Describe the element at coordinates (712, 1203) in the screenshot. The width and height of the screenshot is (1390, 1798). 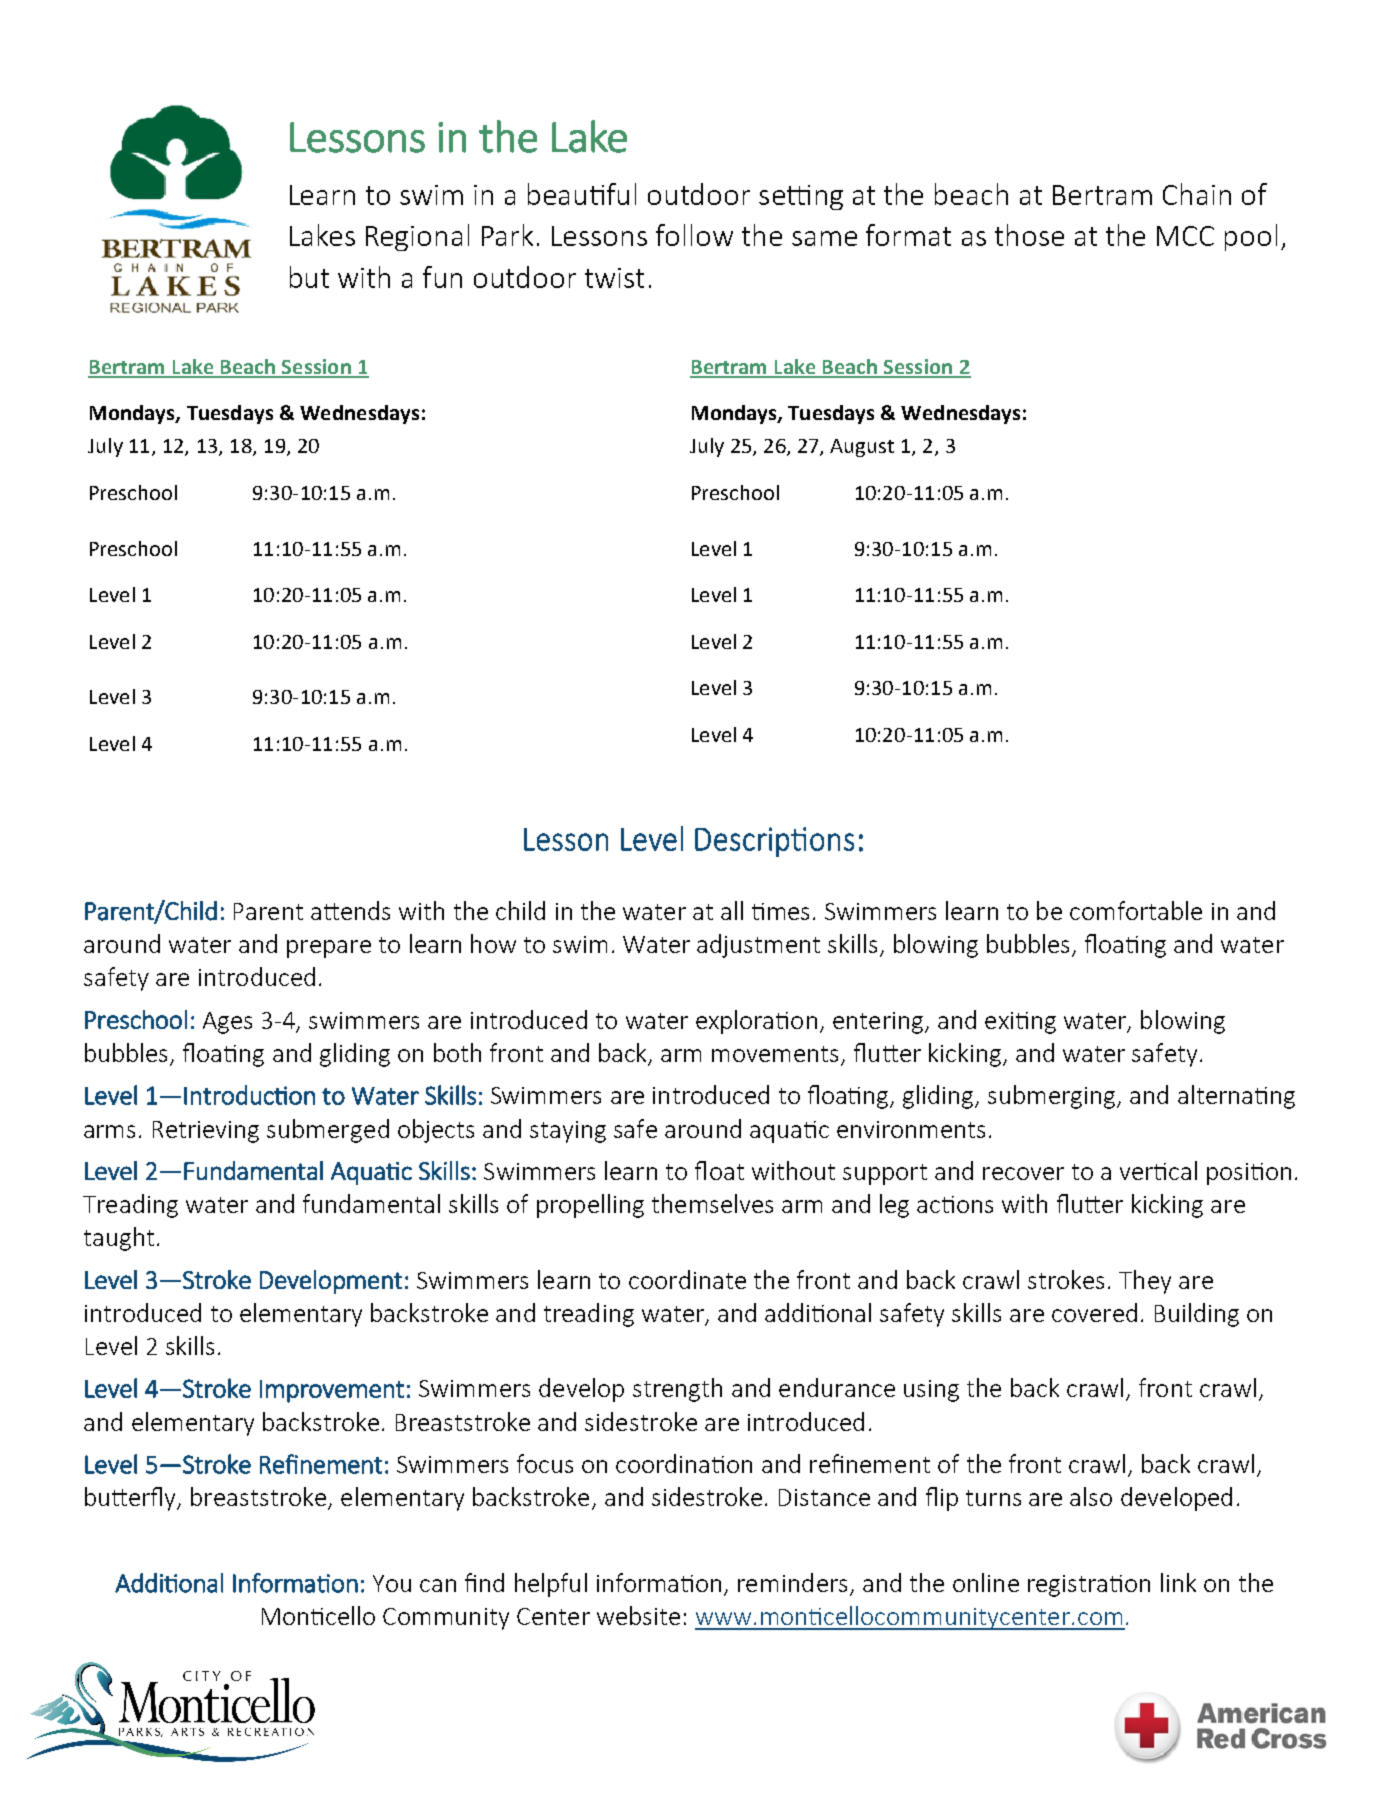
I see `themselves` at that location.
